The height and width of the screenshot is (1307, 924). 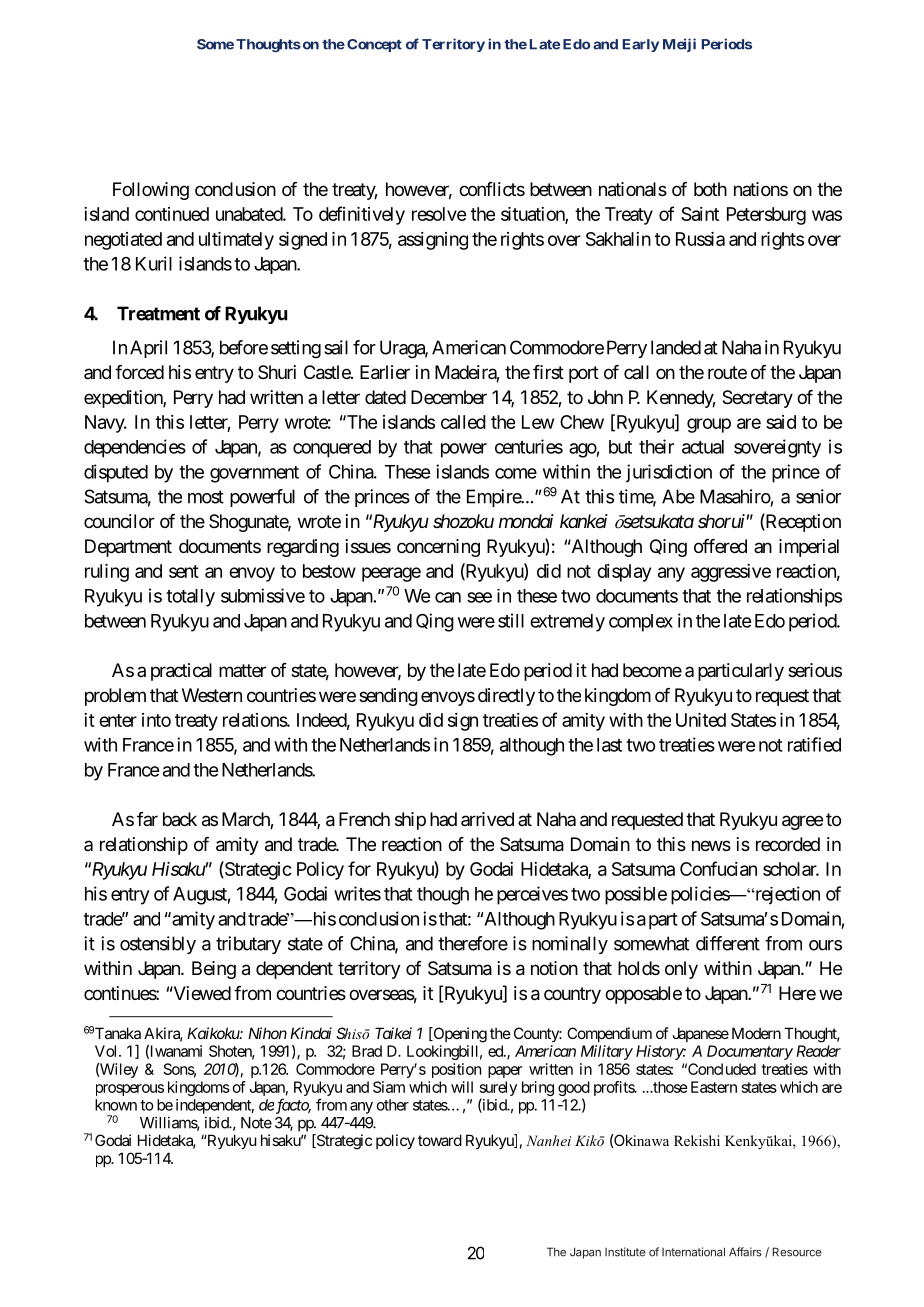 What do you see at coordinates (745, 1252) in the screenshot?
I see `Affairs` at bounding box center [745, 1252].
